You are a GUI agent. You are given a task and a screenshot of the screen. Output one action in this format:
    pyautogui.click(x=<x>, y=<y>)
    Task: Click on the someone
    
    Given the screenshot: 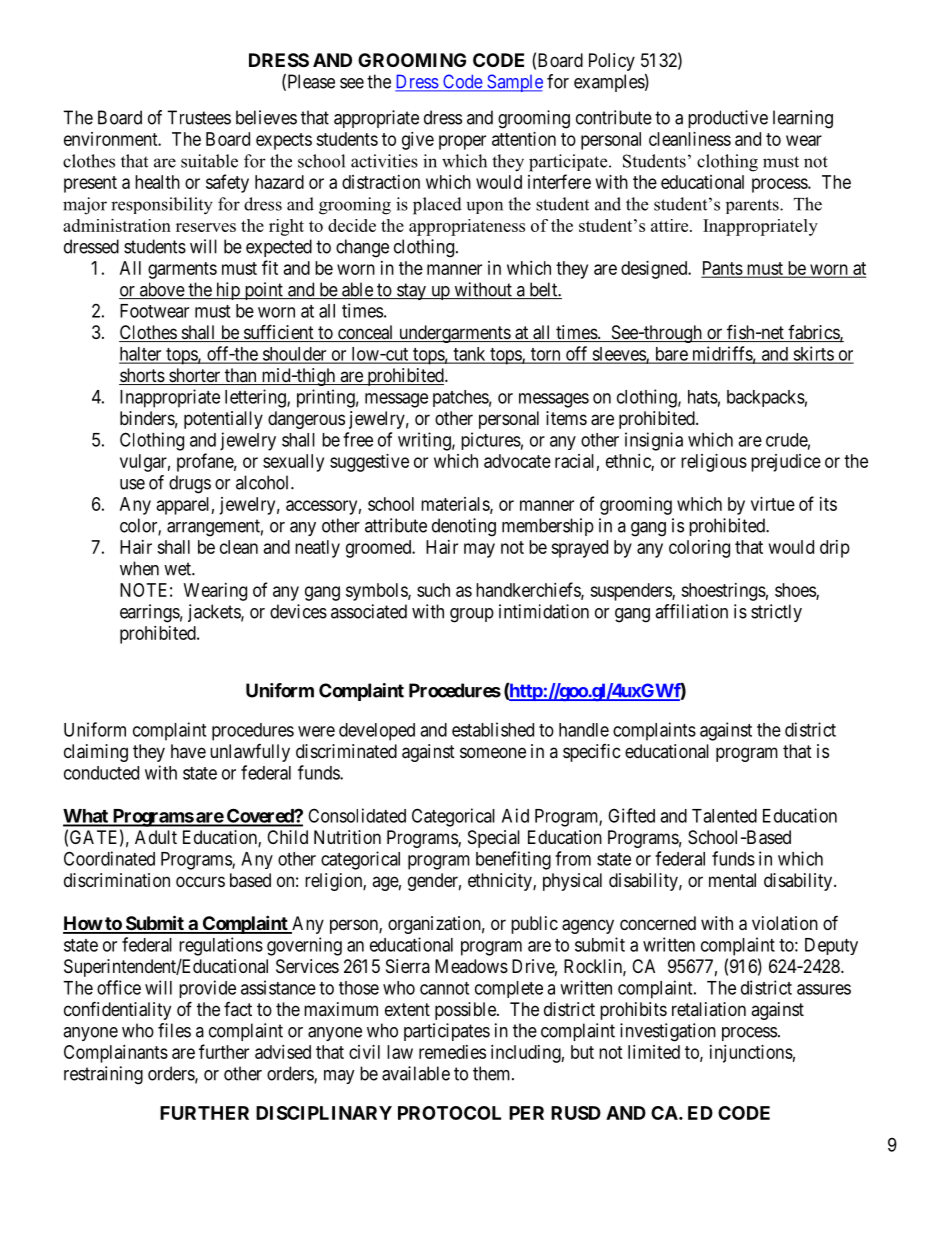 What is the action you would take?
    pyautogui.click(x=493, y=752)
